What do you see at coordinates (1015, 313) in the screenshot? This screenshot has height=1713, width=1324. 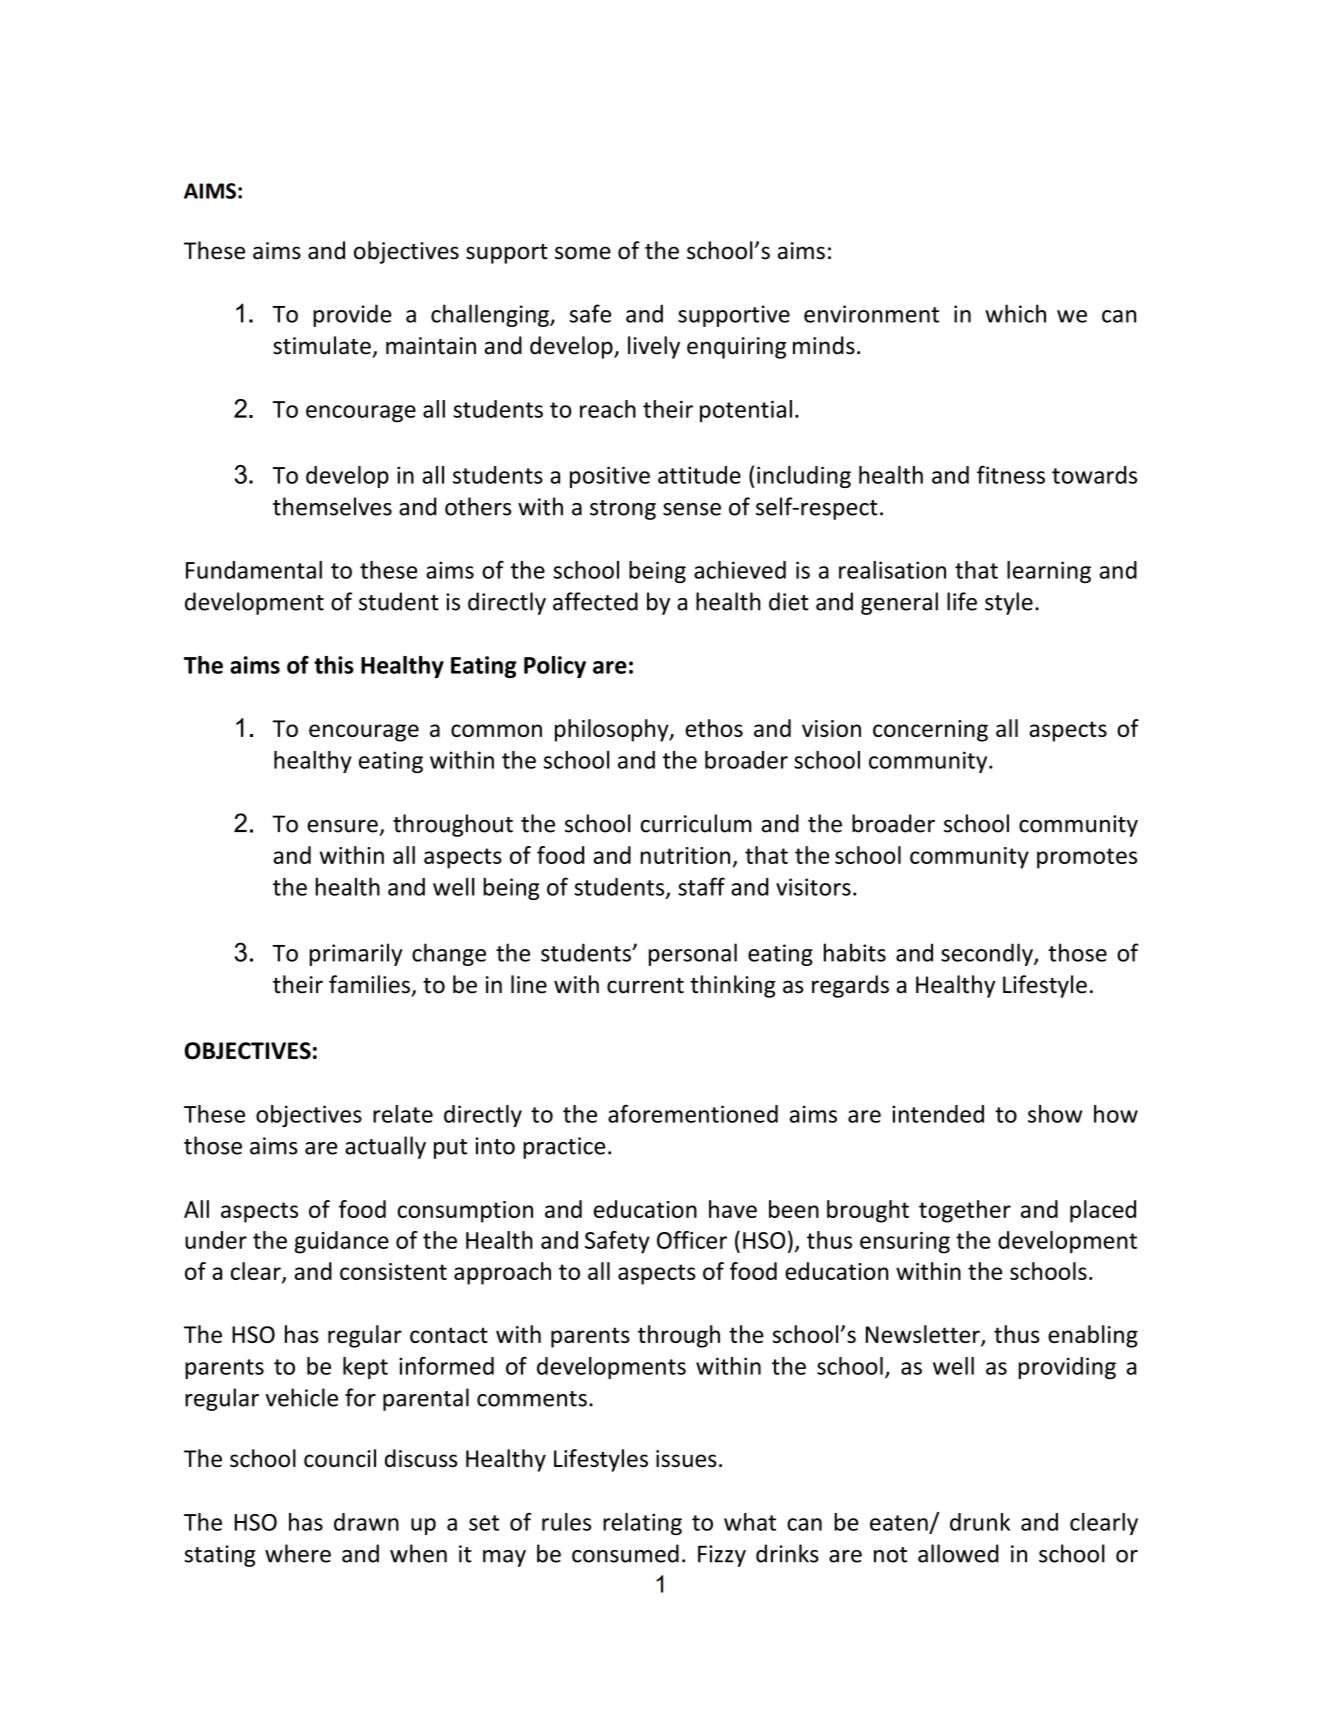 I see `which` at bounding box center [1015, 313].
